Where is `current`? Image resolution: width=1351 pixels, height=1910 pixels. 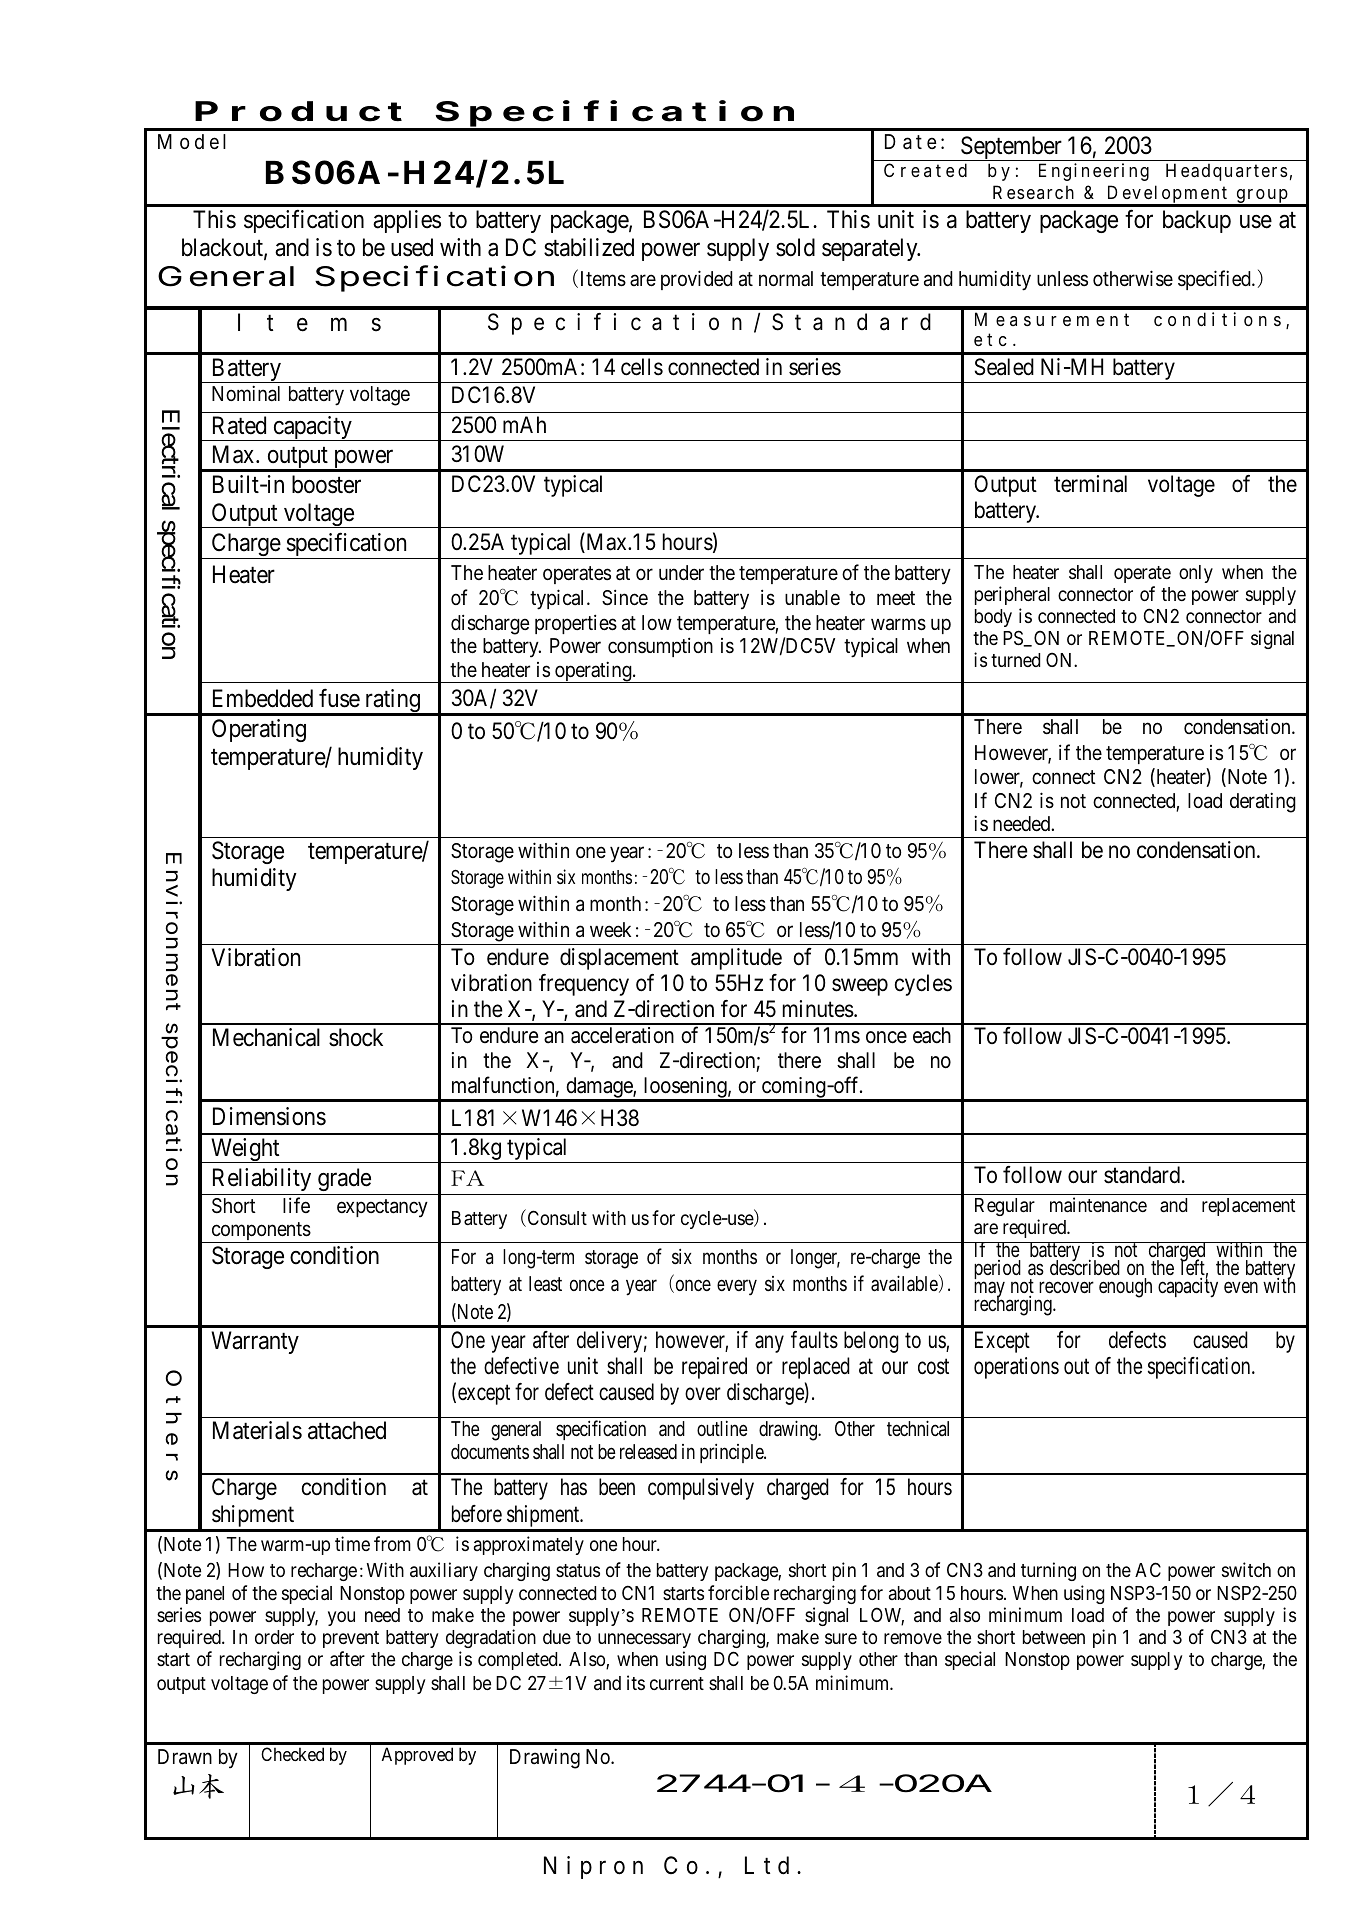 current is located at coordinates (677, 1683).
